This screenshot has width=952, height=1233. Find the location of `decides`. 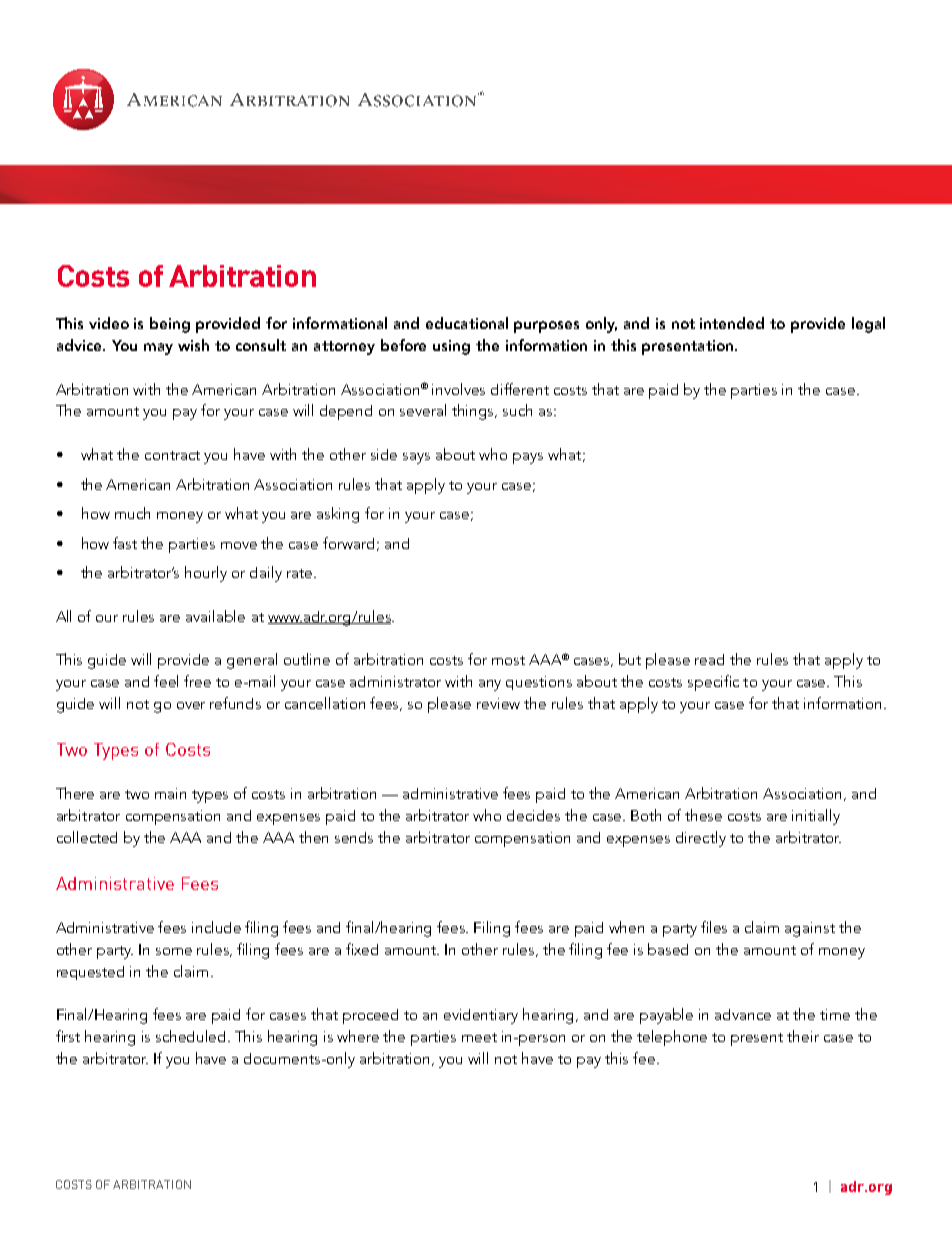

decides is located at coordinates (533, 815).
